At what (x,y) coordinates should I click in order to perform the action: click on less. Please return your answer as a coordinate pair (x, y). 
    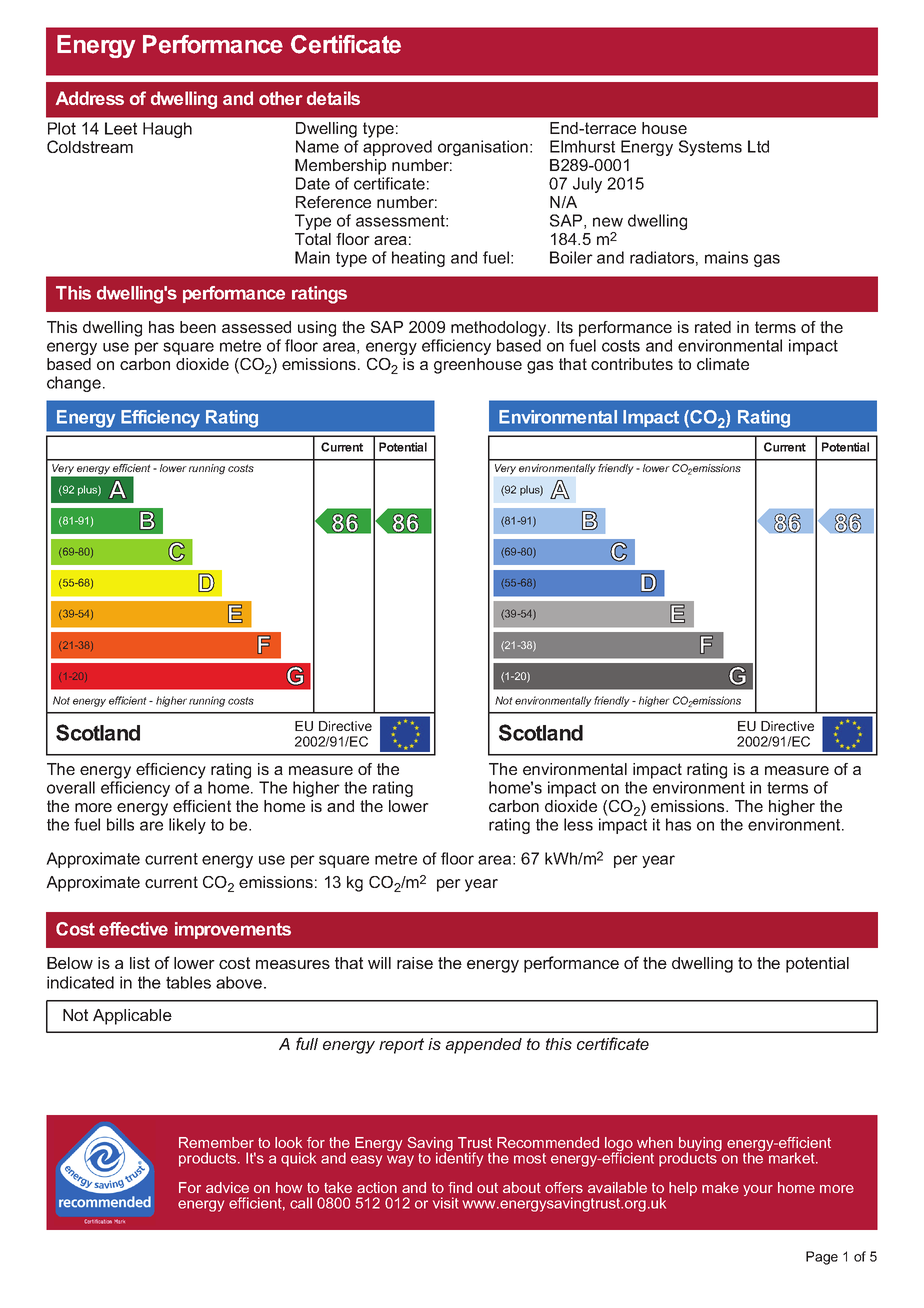
    Looking at the image, I should click on (578, 824).
